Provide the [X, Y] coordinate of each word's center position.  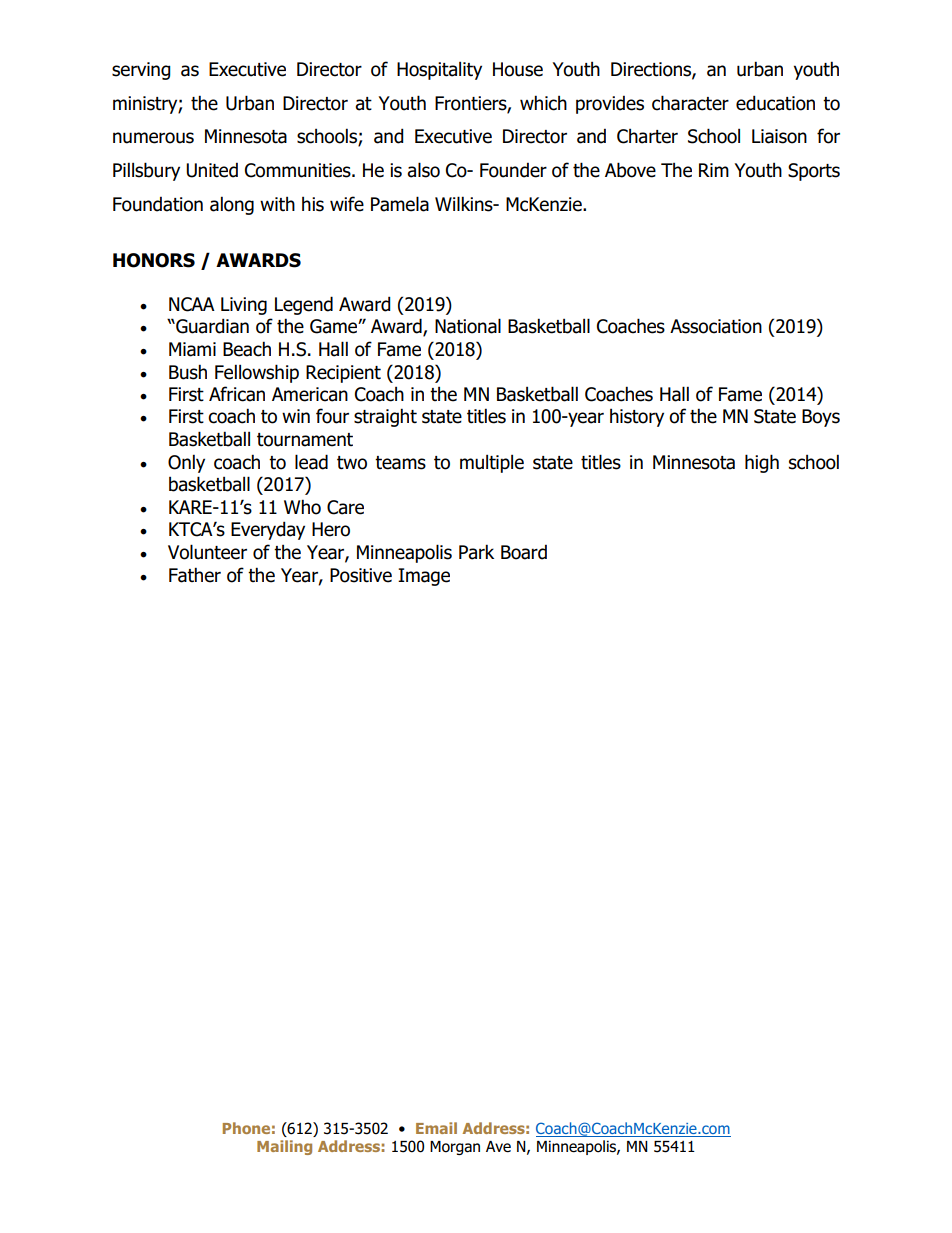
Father [195, 575]
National [468, 326]
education [775, 103]
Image [424, 577]
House [518, 69]
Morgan [455, 1148]
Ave [498, 1147]
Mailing [284, 1147]
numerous [153, 138]
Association [716, 326]
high [762, 463]
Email [436, 1128]
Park [476, 552]
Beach [247, 349]
